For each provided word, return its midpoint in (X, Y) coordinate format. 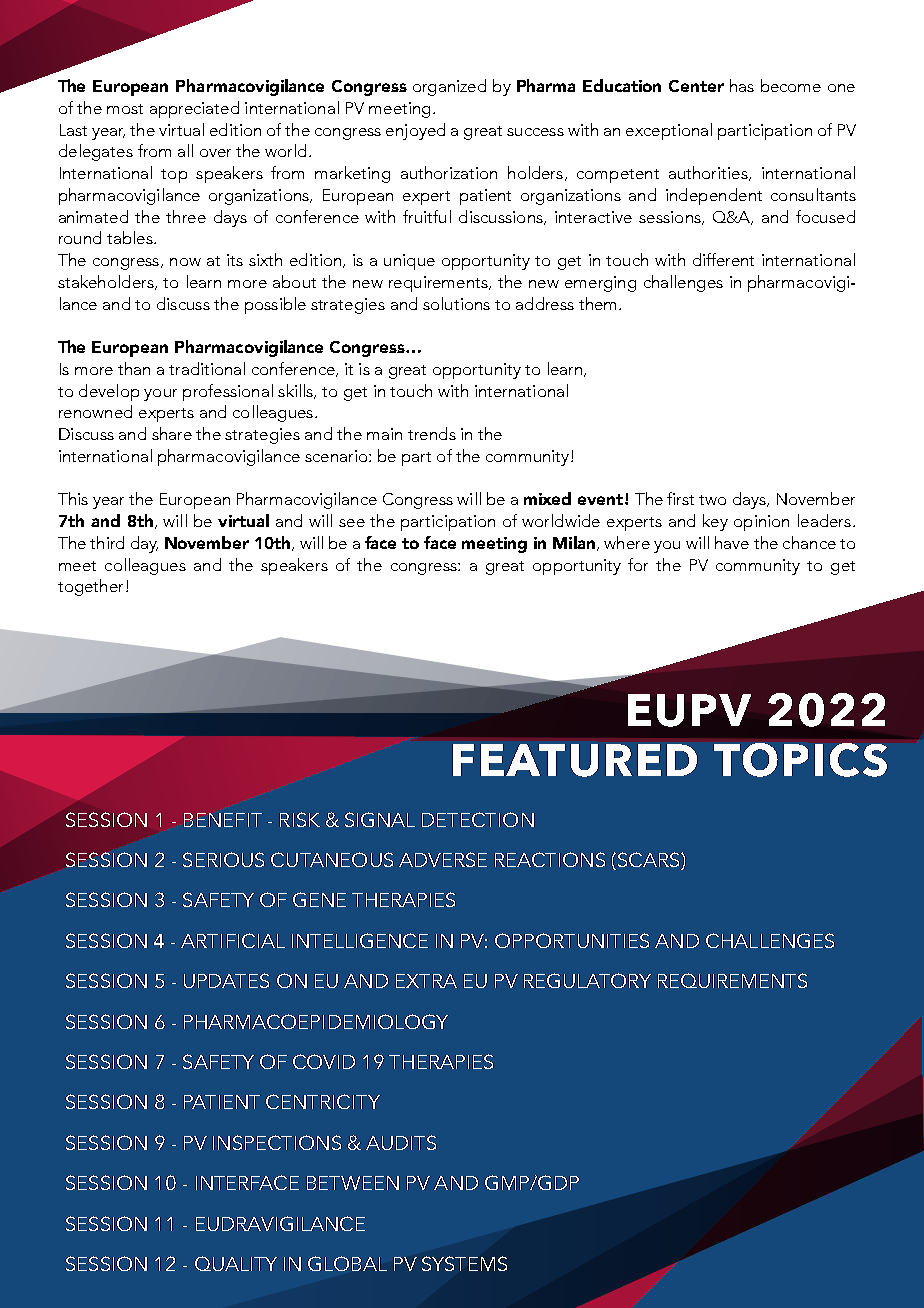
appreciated (194, 109)
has (742, 85)
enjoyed (415, 131)
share (172, 433)
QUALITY (236, 1263)
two (712, 500)
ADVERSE (443, 859)
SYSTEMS (464, 1263)
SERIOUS (223, 859)
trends (432, 433)
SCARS (650, 861)
